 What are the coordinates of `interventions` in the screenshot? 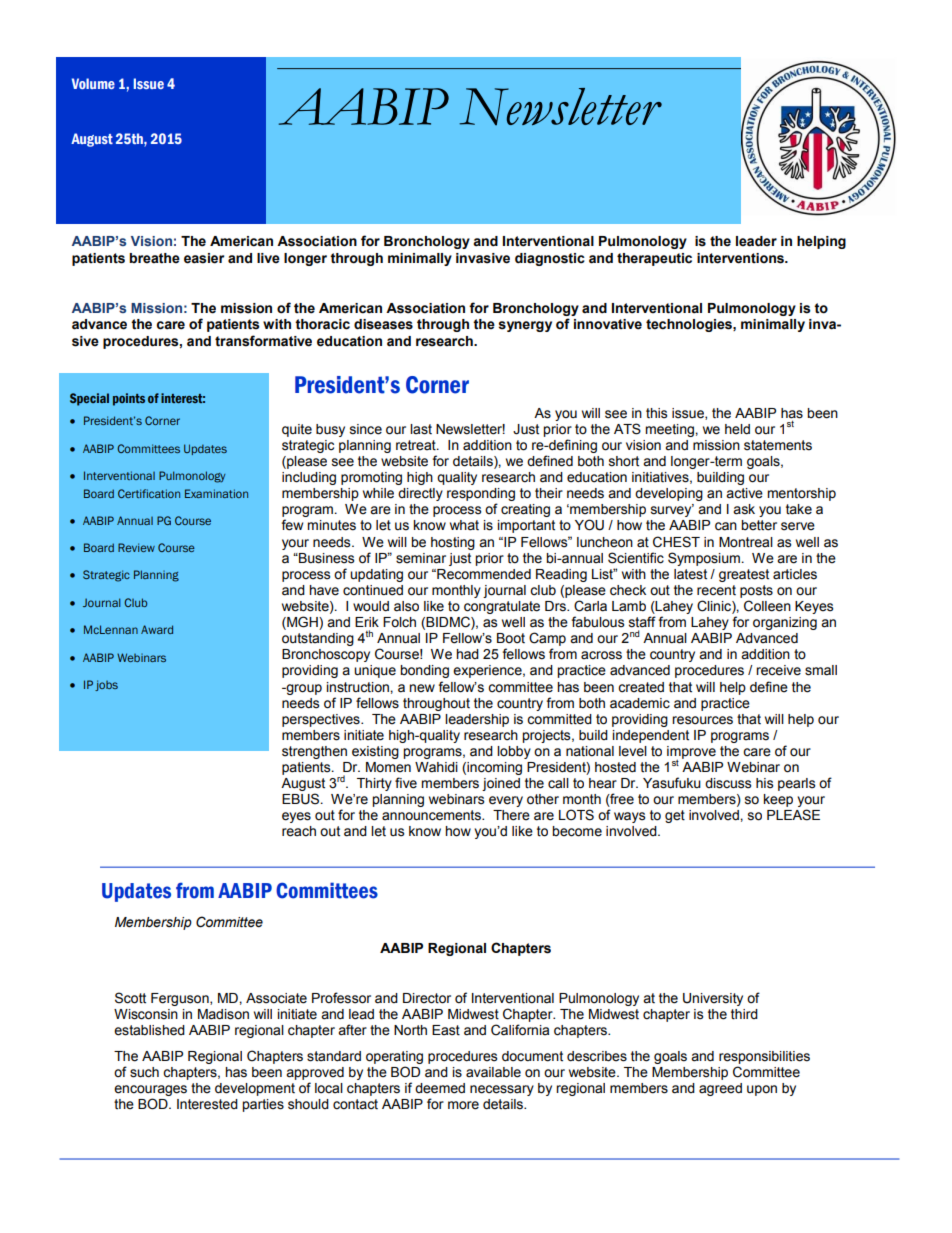 It's located at (741, 258).
